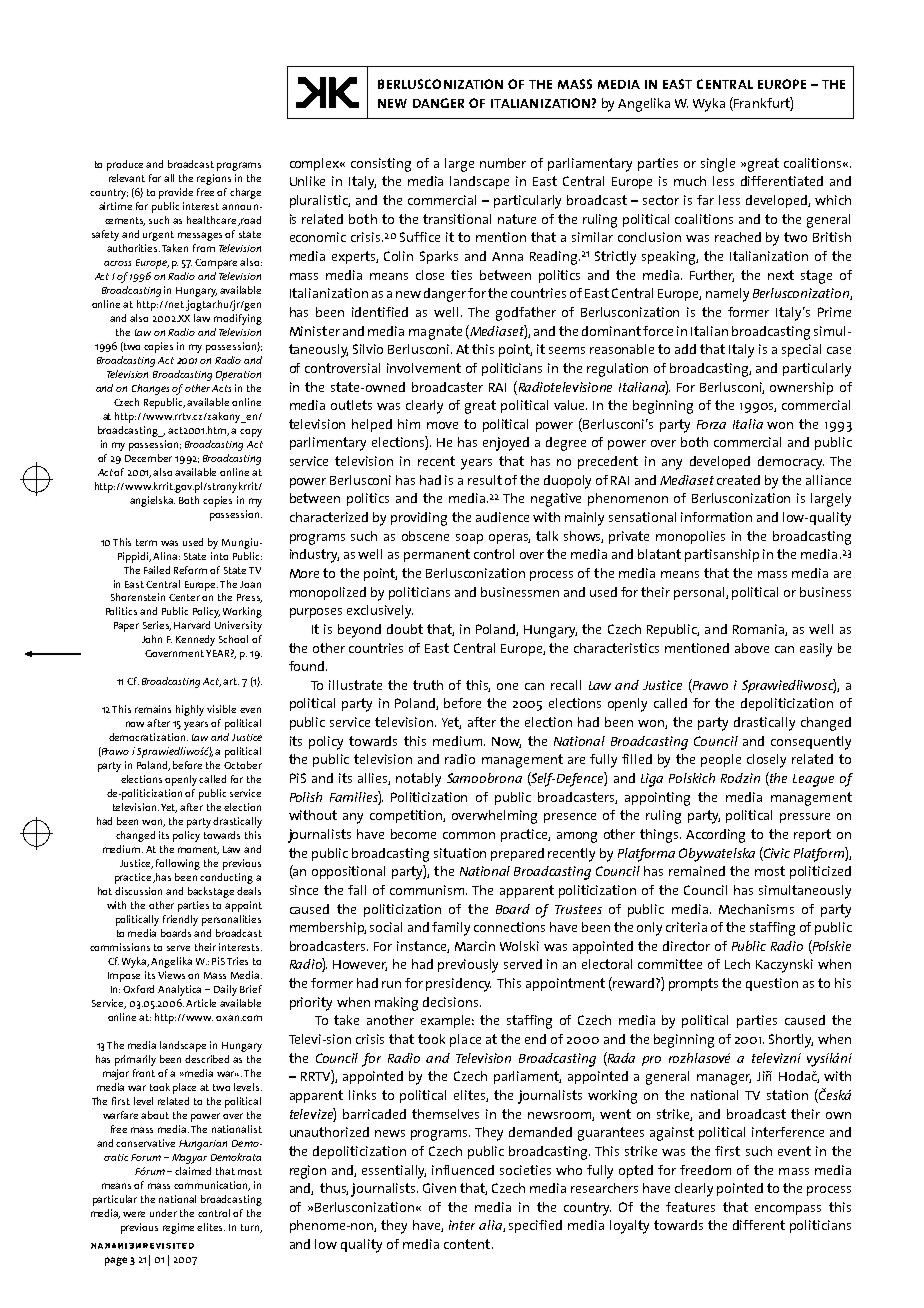 The height and width of the screenshot is (1308, 924). Describe the element at coordinates (460, 853) in the screenshot. I see `situation` at that location.
